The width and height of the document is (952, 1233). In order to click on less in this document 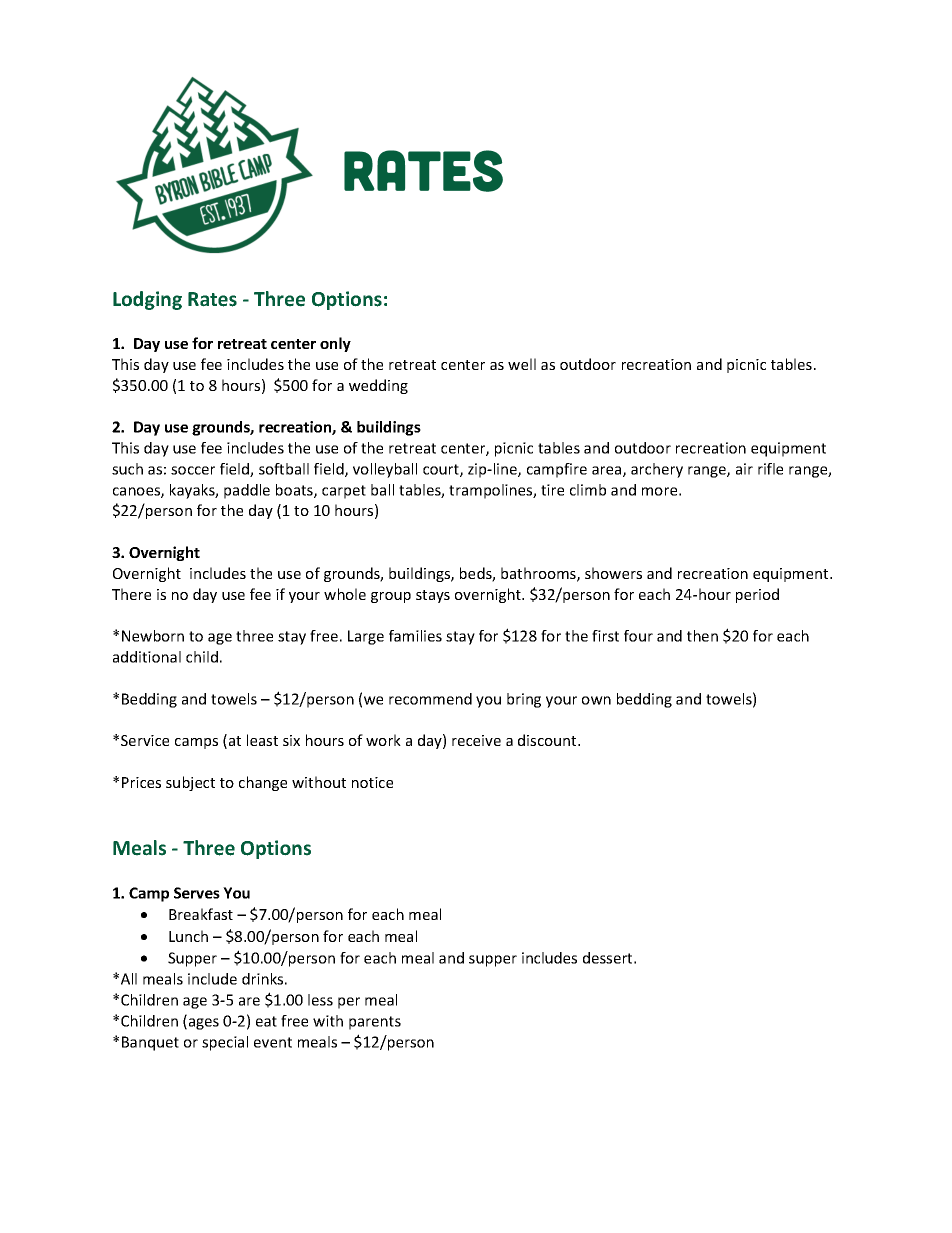, I will do `click(320, 1000)`.
